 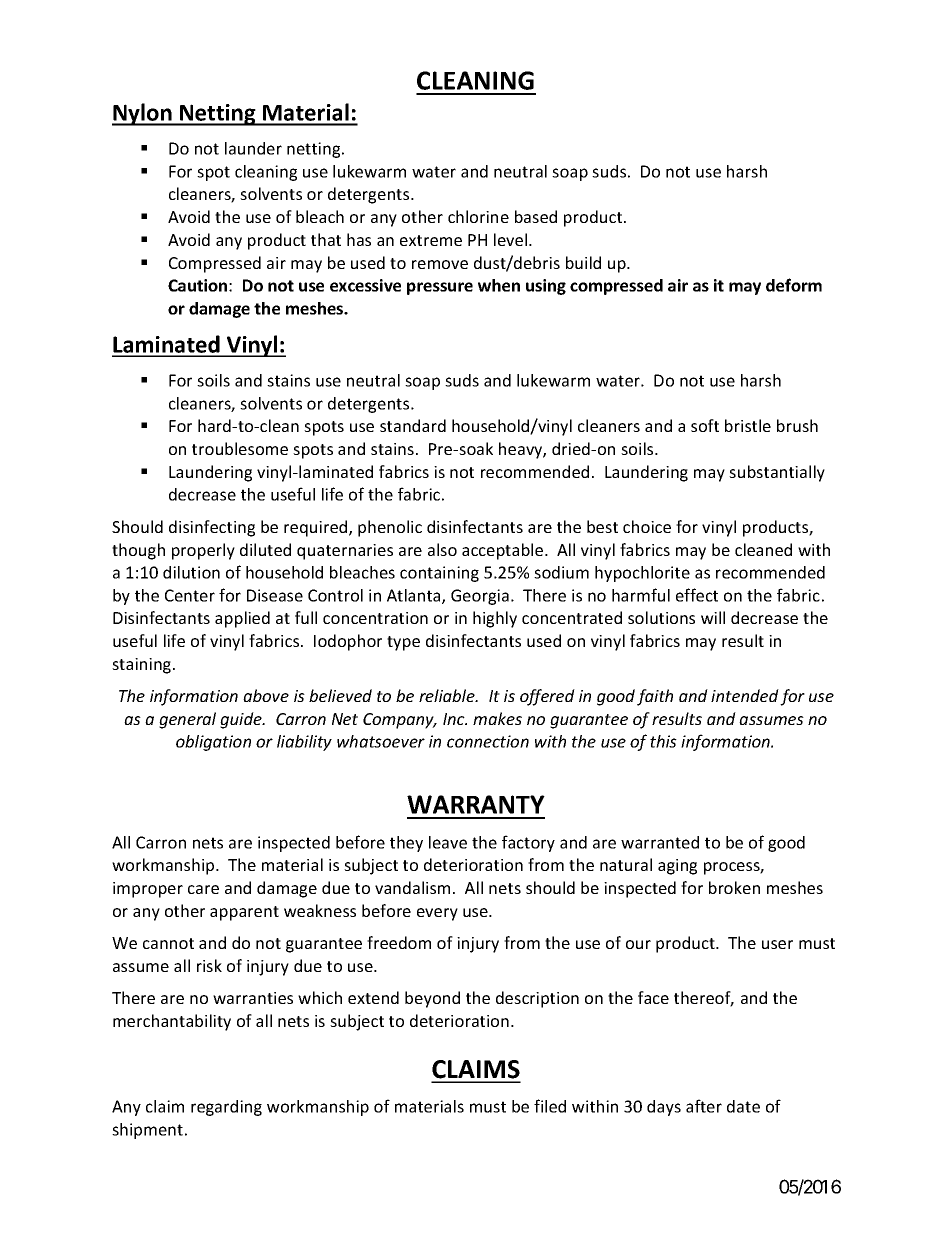 What do you see at coordinates (440, 288) in the screenshot?
I see `pressure` at bounding box center [440, 288].
